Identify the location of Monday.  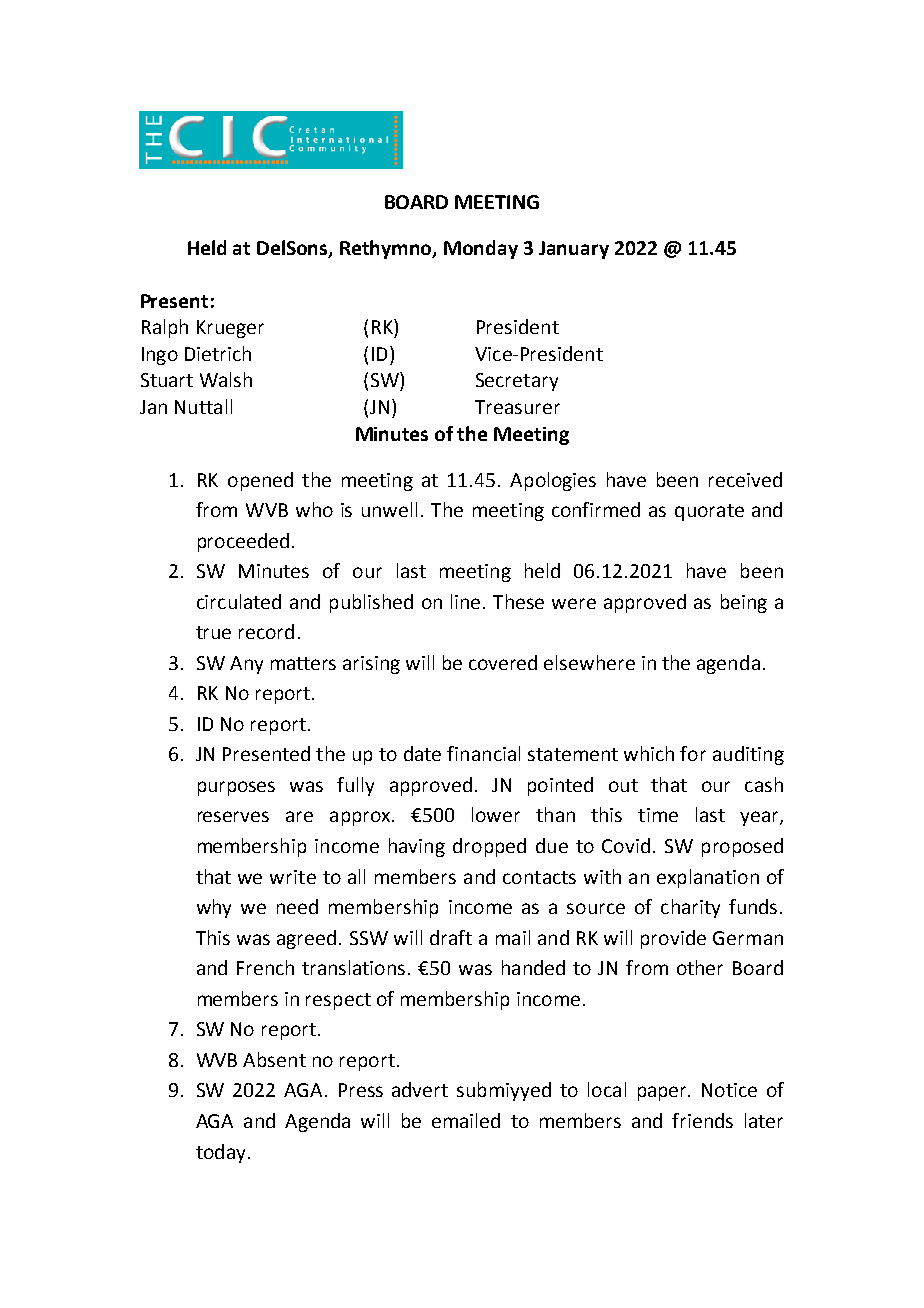
(481, 249).
